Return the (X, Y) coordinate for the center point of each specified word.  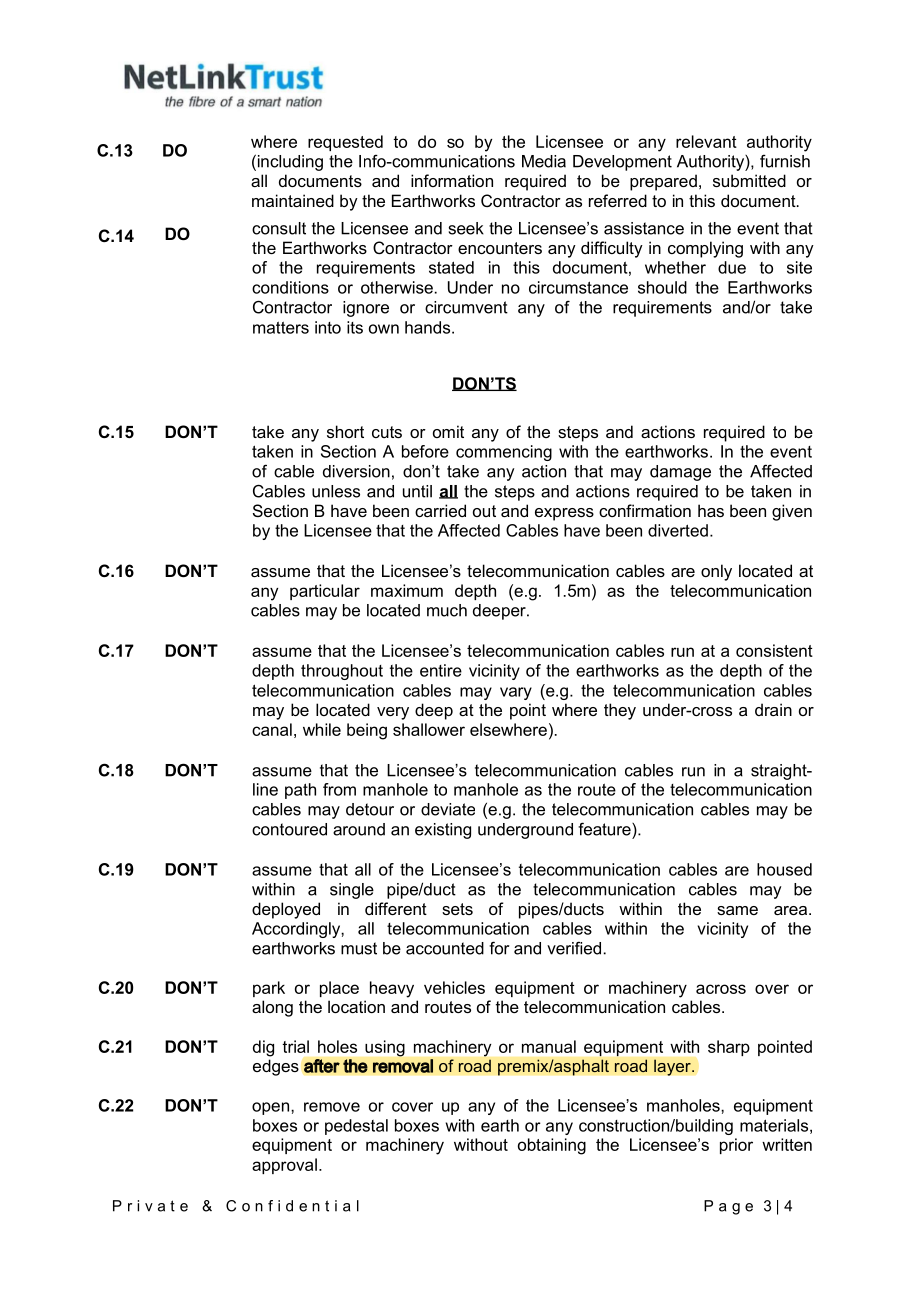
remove (332, 1107)
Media (544, 161)
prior (736, 1146)
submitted (749, 180)
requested (345, 143)
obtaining (552, 1146)
